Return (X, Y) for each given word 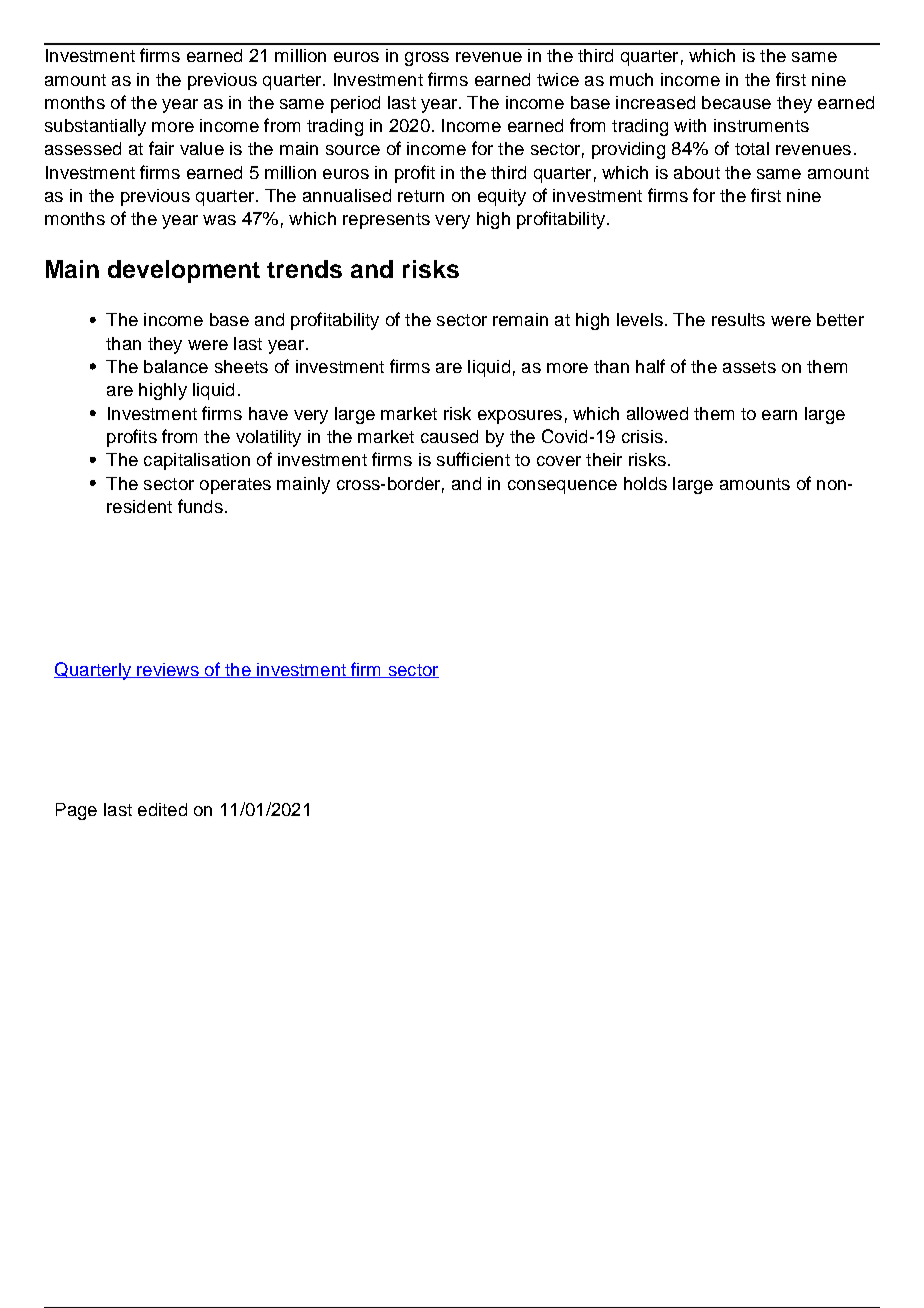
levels (640, 319)
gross (427, 59)
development (184, 271)
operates (235, 486)
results (738, 319)
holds (645, 483)
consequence (562, 487)
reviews (168, 670)
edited (162, 809)
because (736, 102)
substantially (95, 127)
